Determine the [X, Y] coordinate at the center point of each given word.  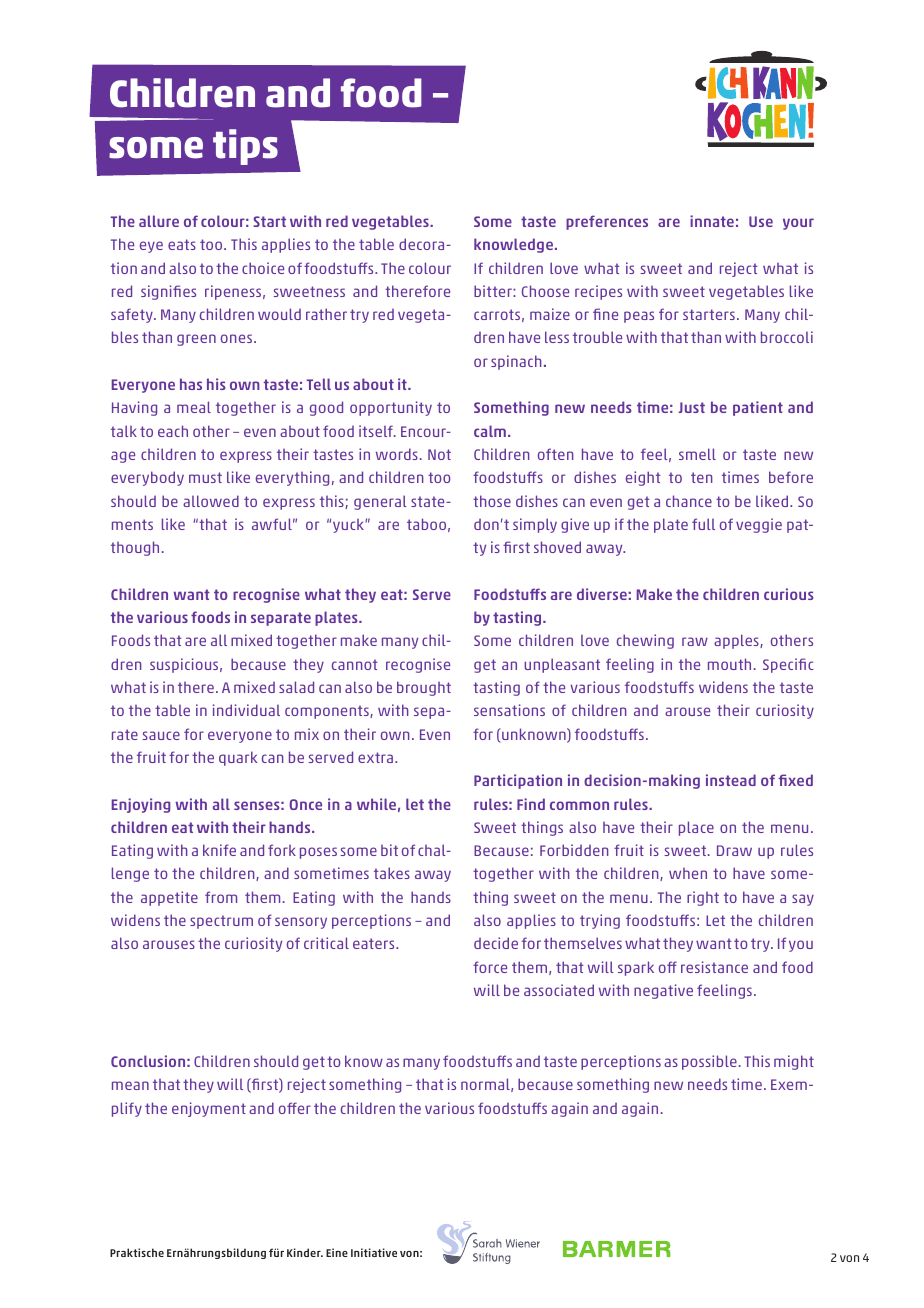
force [490, 967]
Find [531, 804]
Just [692, 407]
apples [737, 641]
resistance [714, 967]
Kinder [305, 1252]
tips [245, 147]
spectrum [221, 922]
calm [490, 431]
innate [712, 221]
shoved [557, 547]
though [135, 548]
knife [219, 850]
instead [731, 780]
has [191, 384]
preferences [607, 222]
